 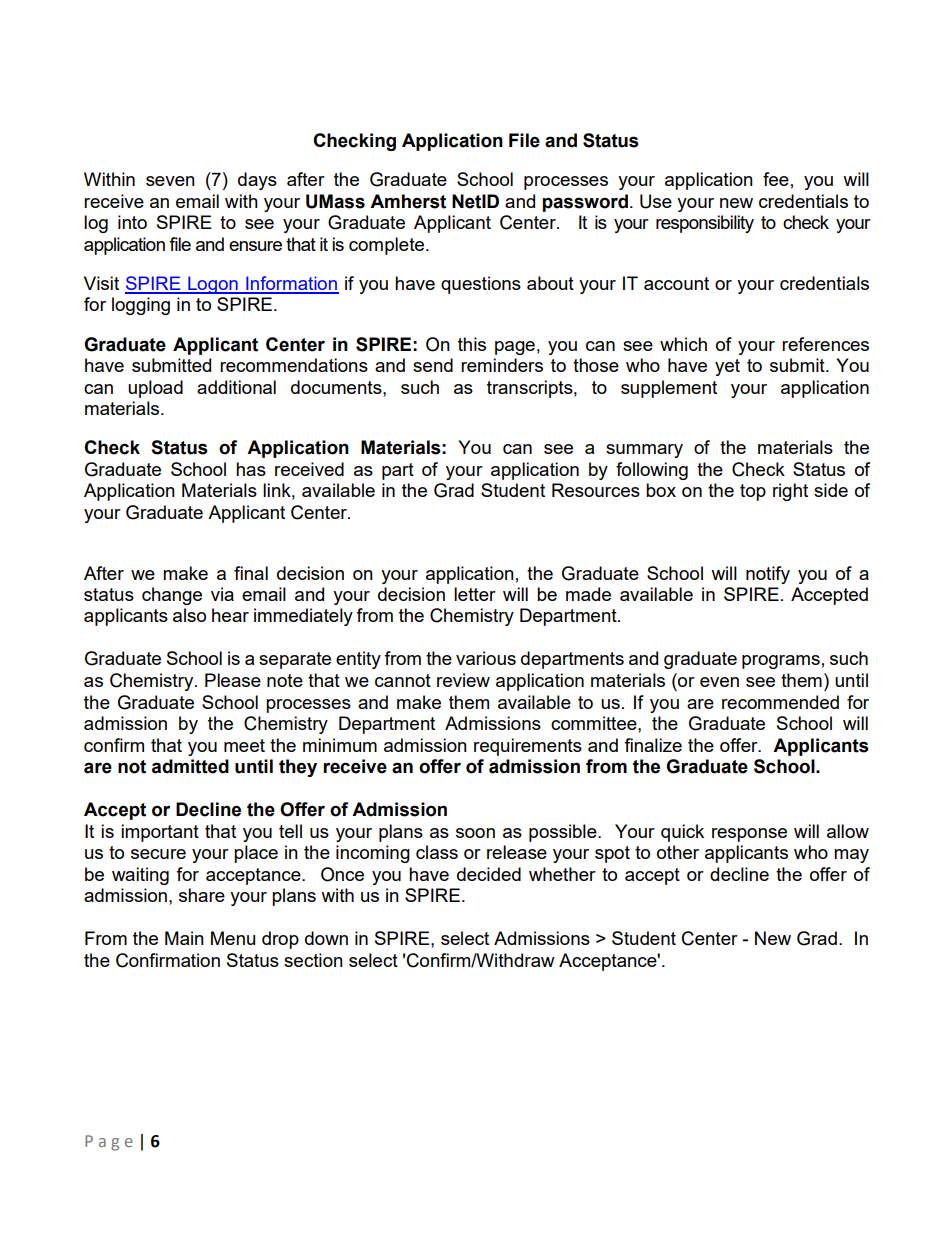 I want to click on fee, so click(x=776, y=179).
